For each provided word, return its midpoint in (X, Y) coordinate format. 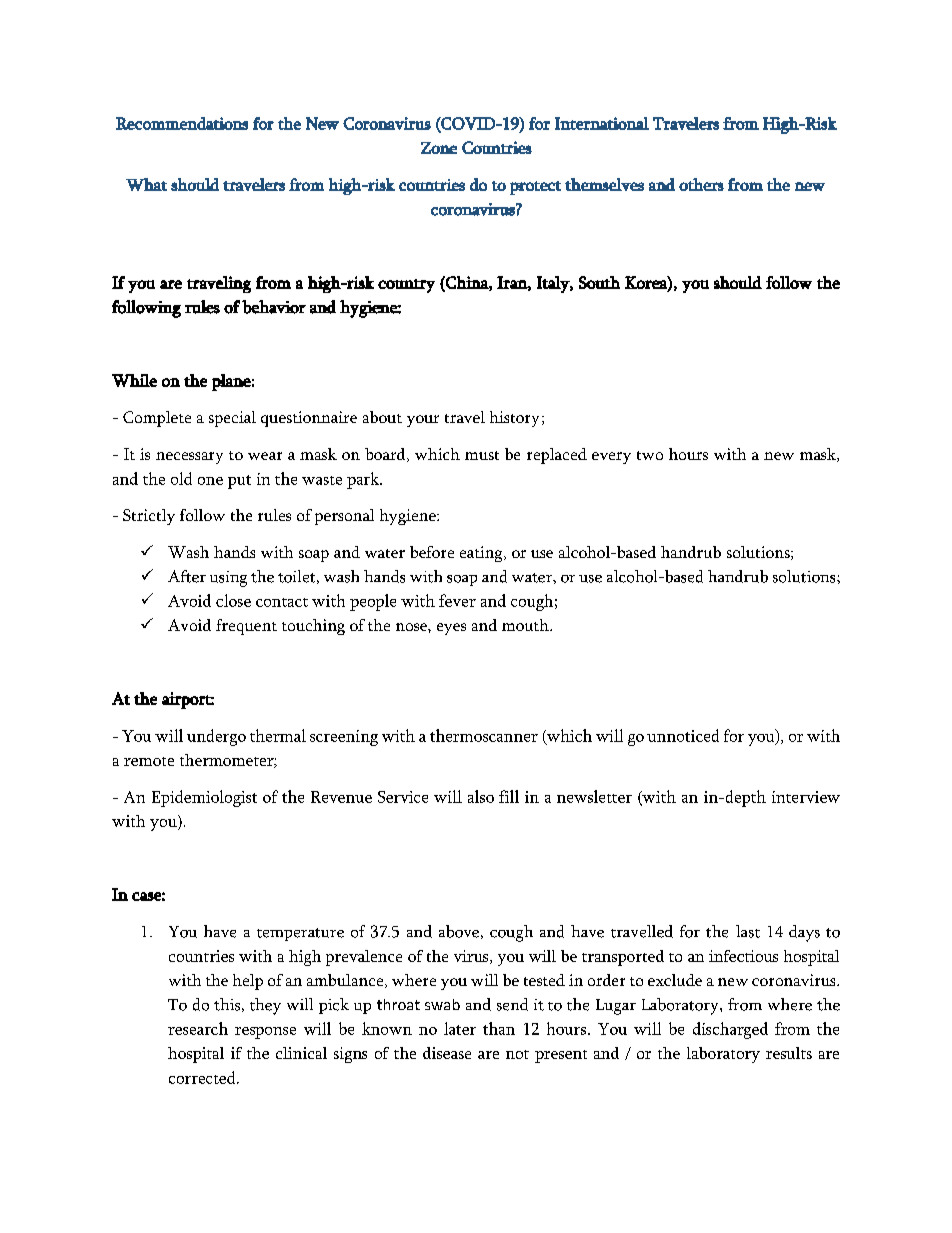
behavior (274, 307)
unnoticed (683, 735)
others (701, 184)
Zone (439, 148)
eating (482, 554)
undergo (216, 737)
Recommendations (182, 123)
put (239, 482)
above (459, 931)
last (748, 931)
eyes (451, 629)
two (650, 455)
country (406, 286)
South (599, 282)
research (198, 1028)
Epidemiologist (204, 798)
